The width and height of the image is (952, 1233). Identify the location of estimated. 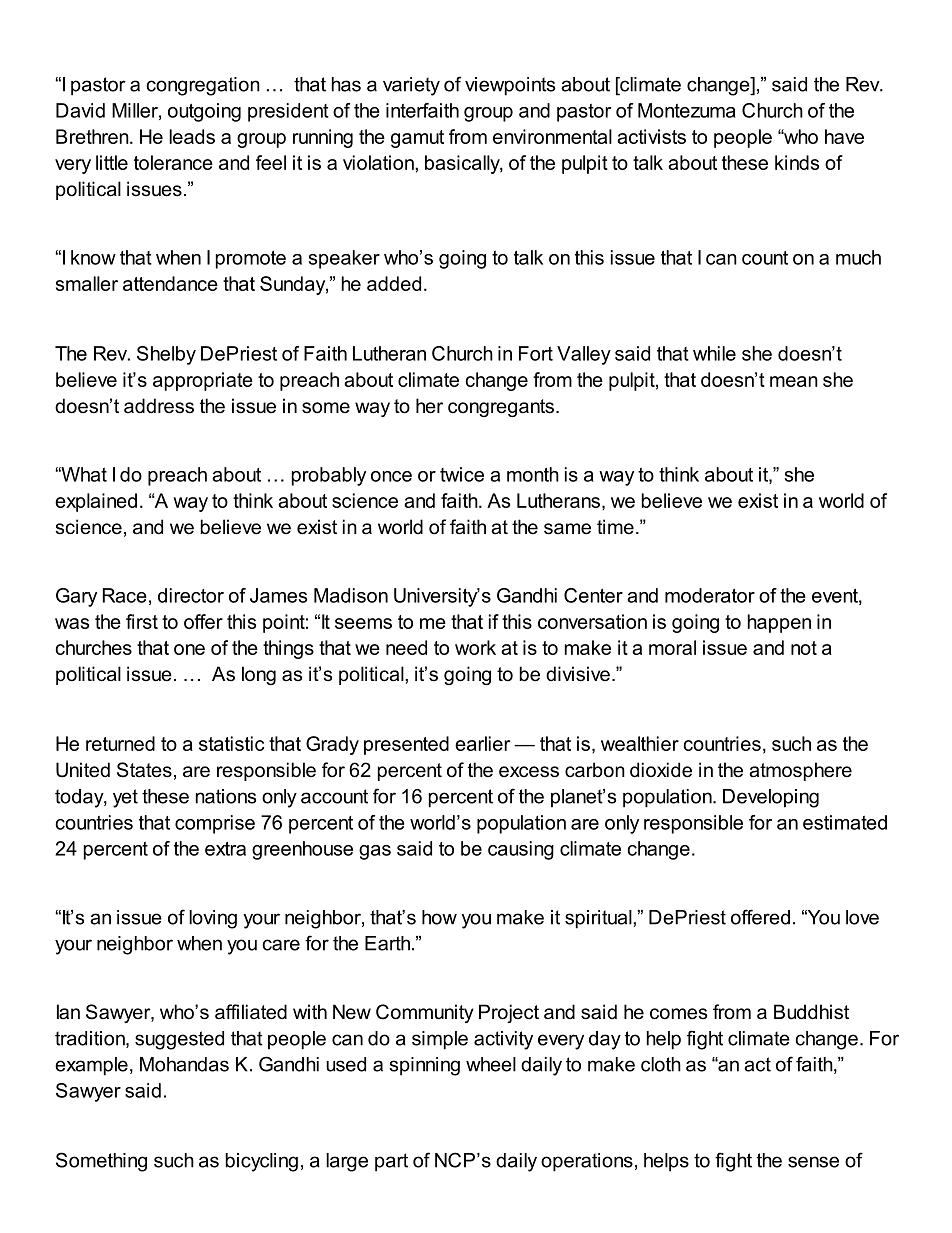
(845, 822).
